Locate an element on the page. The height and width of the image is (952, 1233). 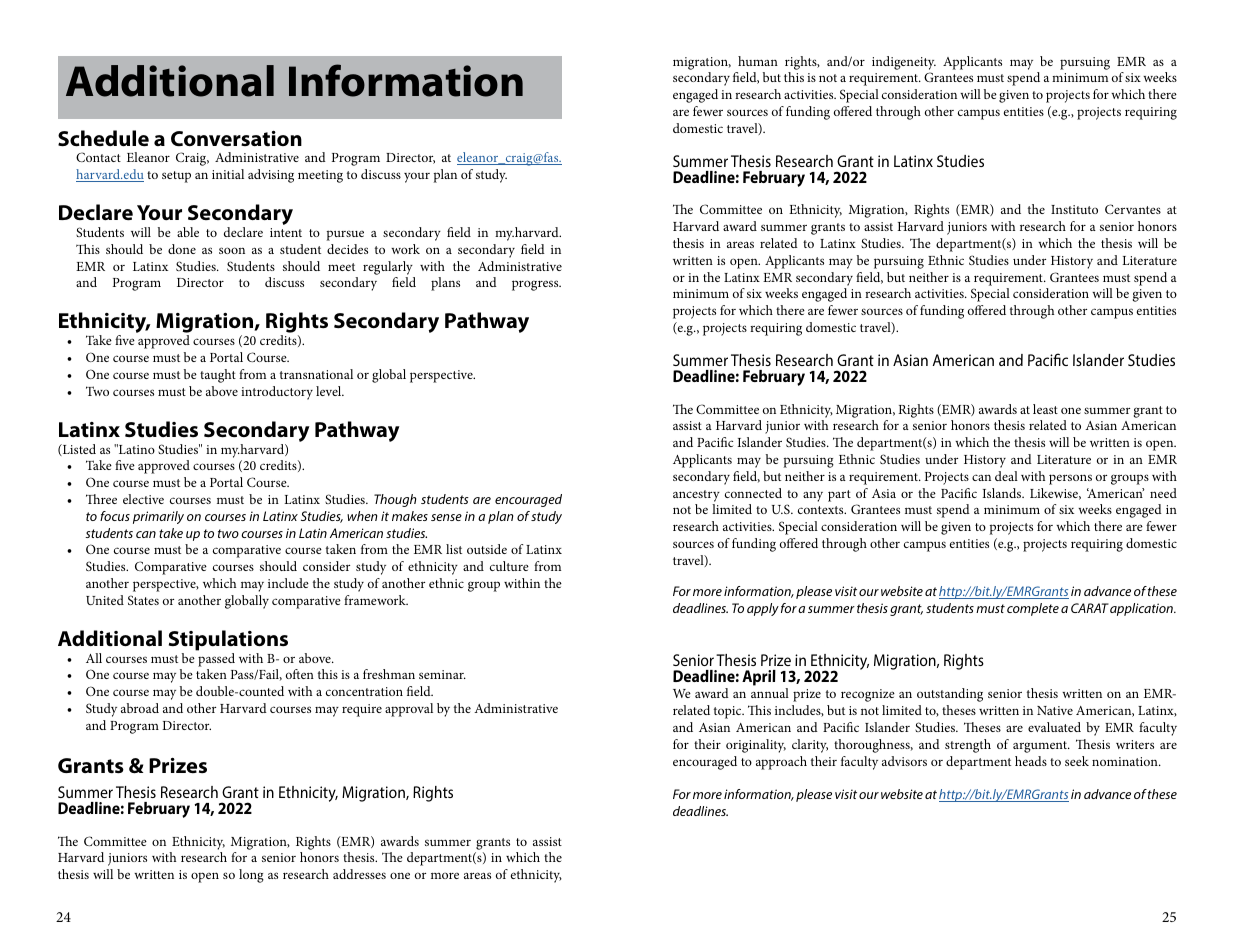
human is located at coordinates (758, 61).
